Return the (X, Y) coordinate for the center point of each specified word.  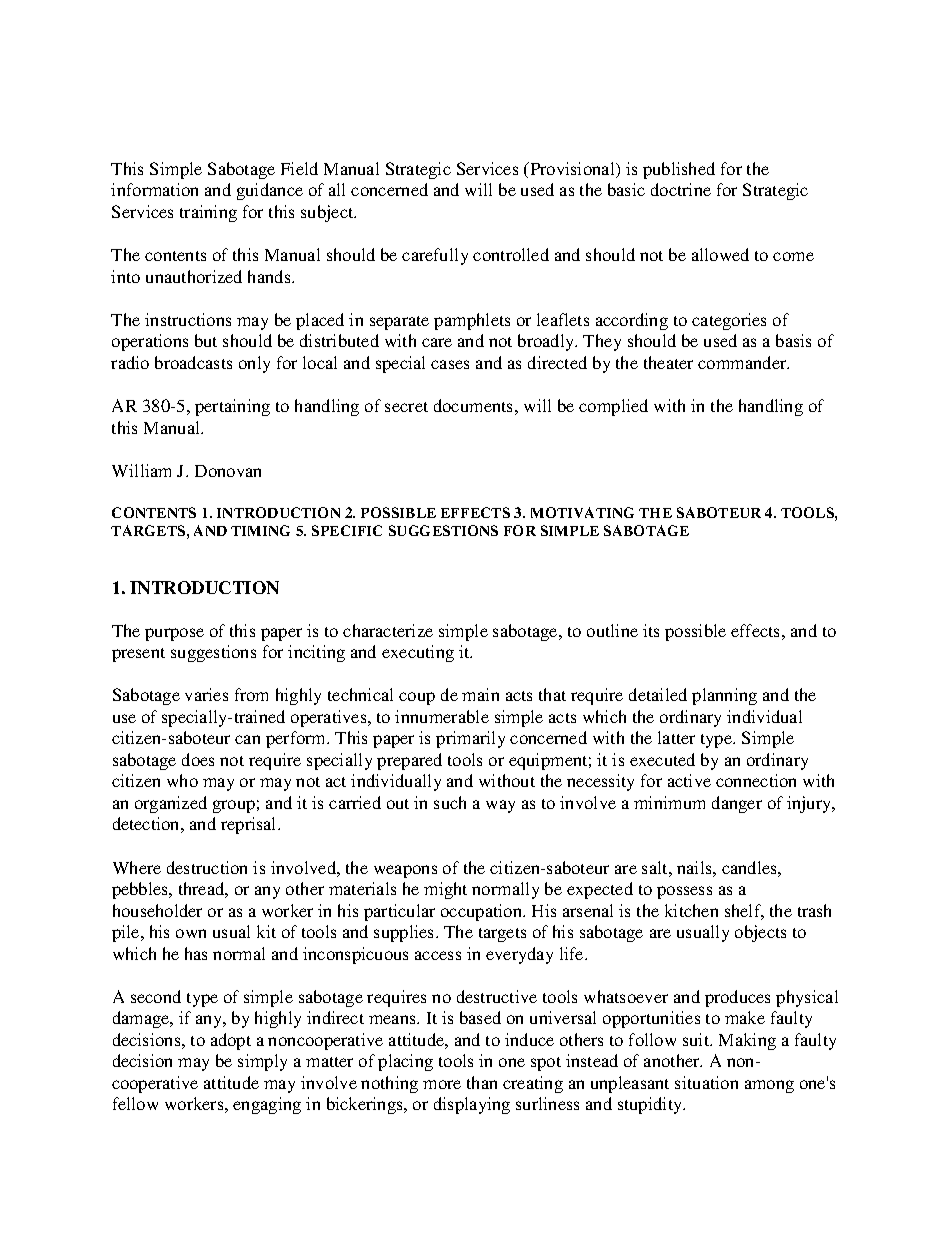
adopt (231, 1041)
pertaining (232, 407)
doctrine (681, 189)
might (445, 890)
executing (418, 653)
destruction (207, 867)
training (208, 213)
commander (743, 362)
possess (684, 892)
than (482, 1082)
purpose (174, 634)
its (651, 630)
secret (406, 407)
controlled (511, 254)
